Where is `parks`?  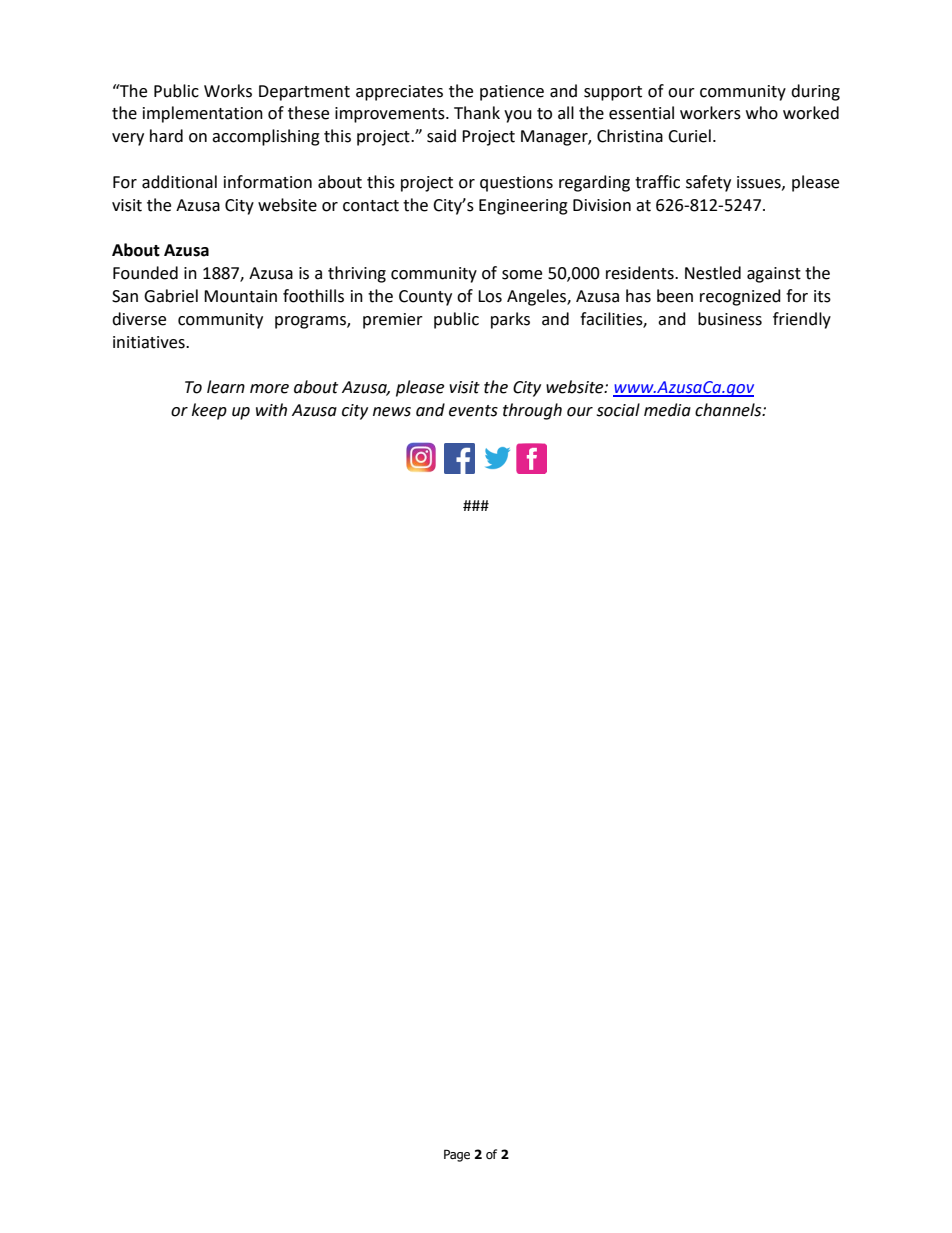 parks is located at coordinates (510, 320).
